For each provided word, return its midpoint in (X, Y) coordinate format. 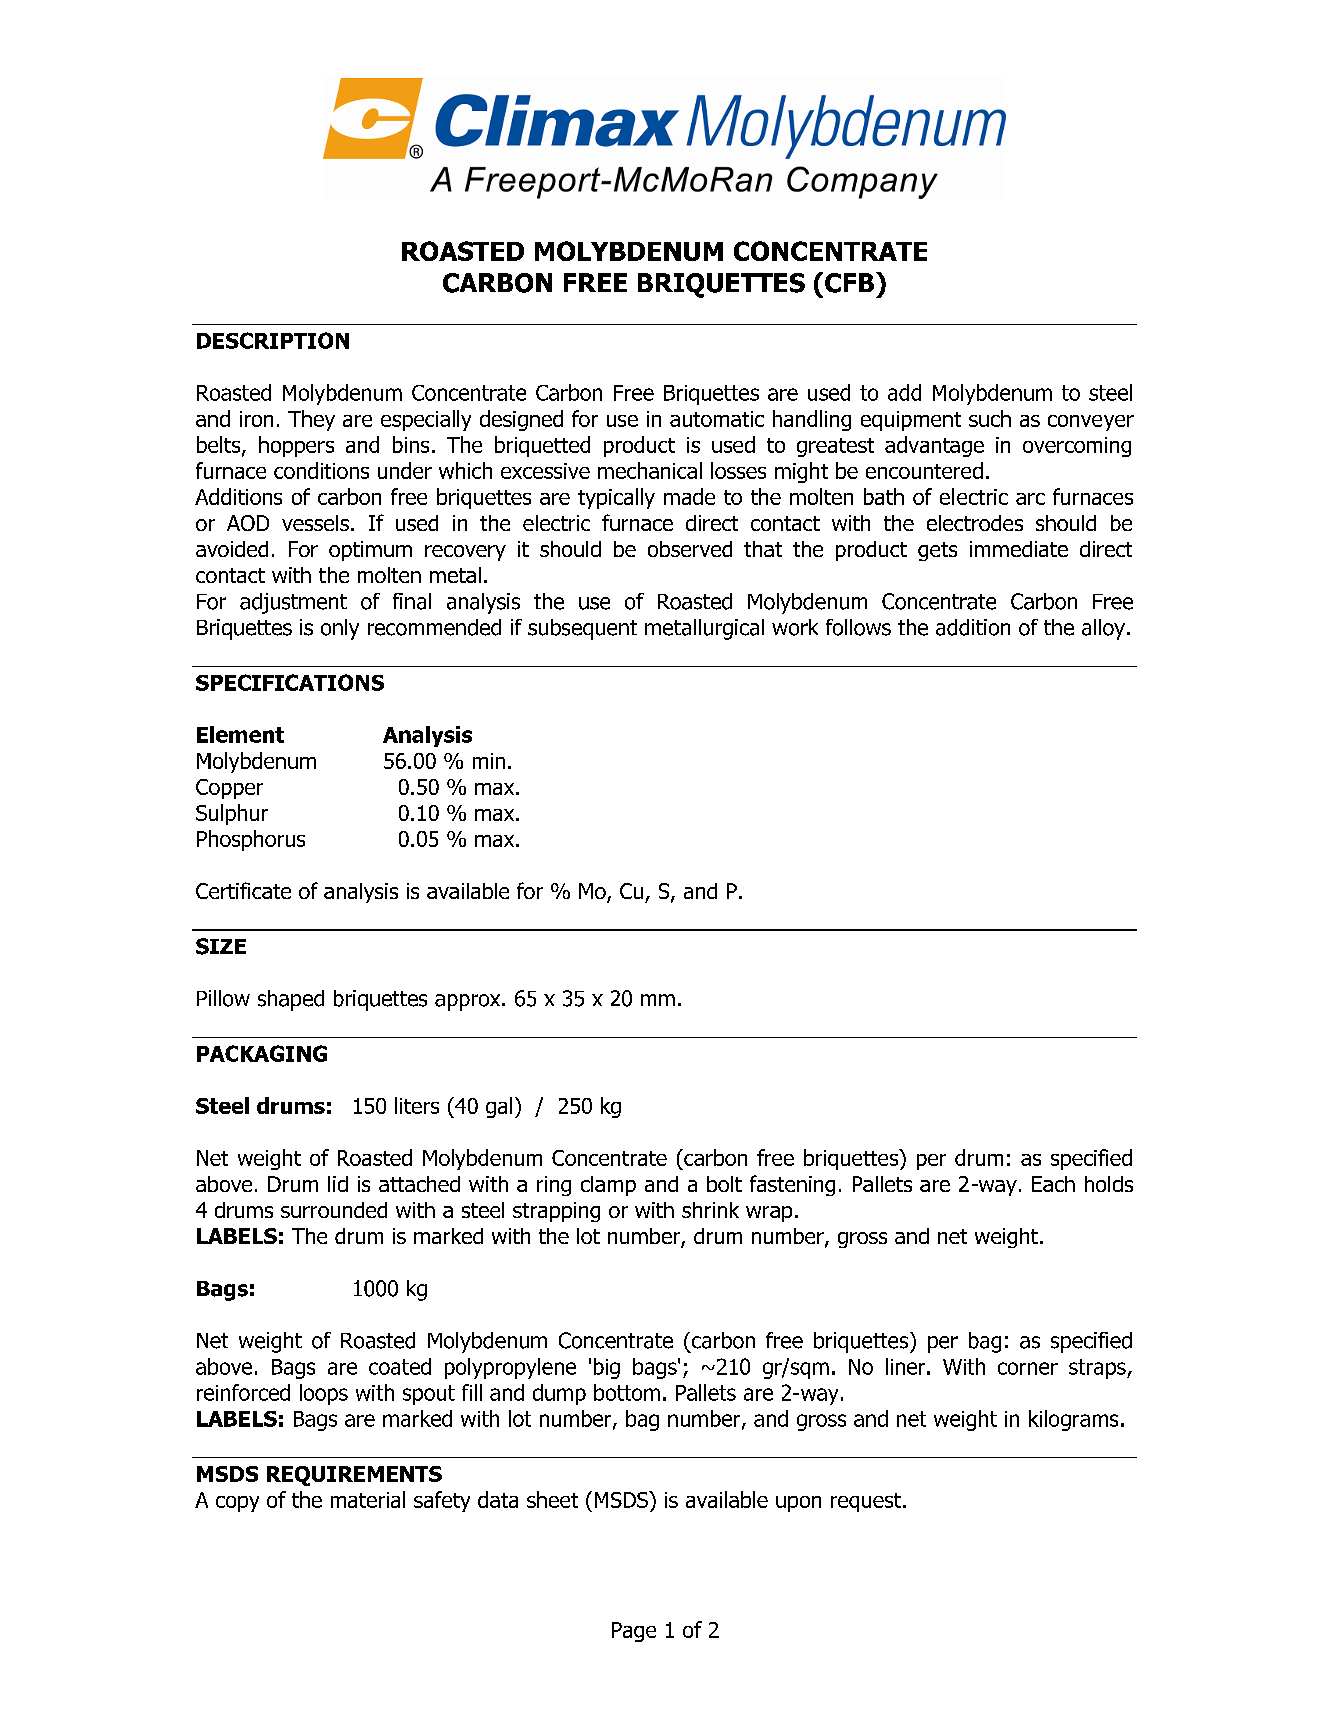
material (368, 1499)
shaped (291, 1000)
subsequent (582, 629)
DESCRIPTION (273, 340)
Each (1053, 1184)
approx (469, 1002)
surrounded (334, 1210)
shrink (710, 1210)
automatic (717, 419)
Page (634, 1632)
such (990, 418)
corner (1028, 1368)
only (340, 629)
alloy (1103, 629)
